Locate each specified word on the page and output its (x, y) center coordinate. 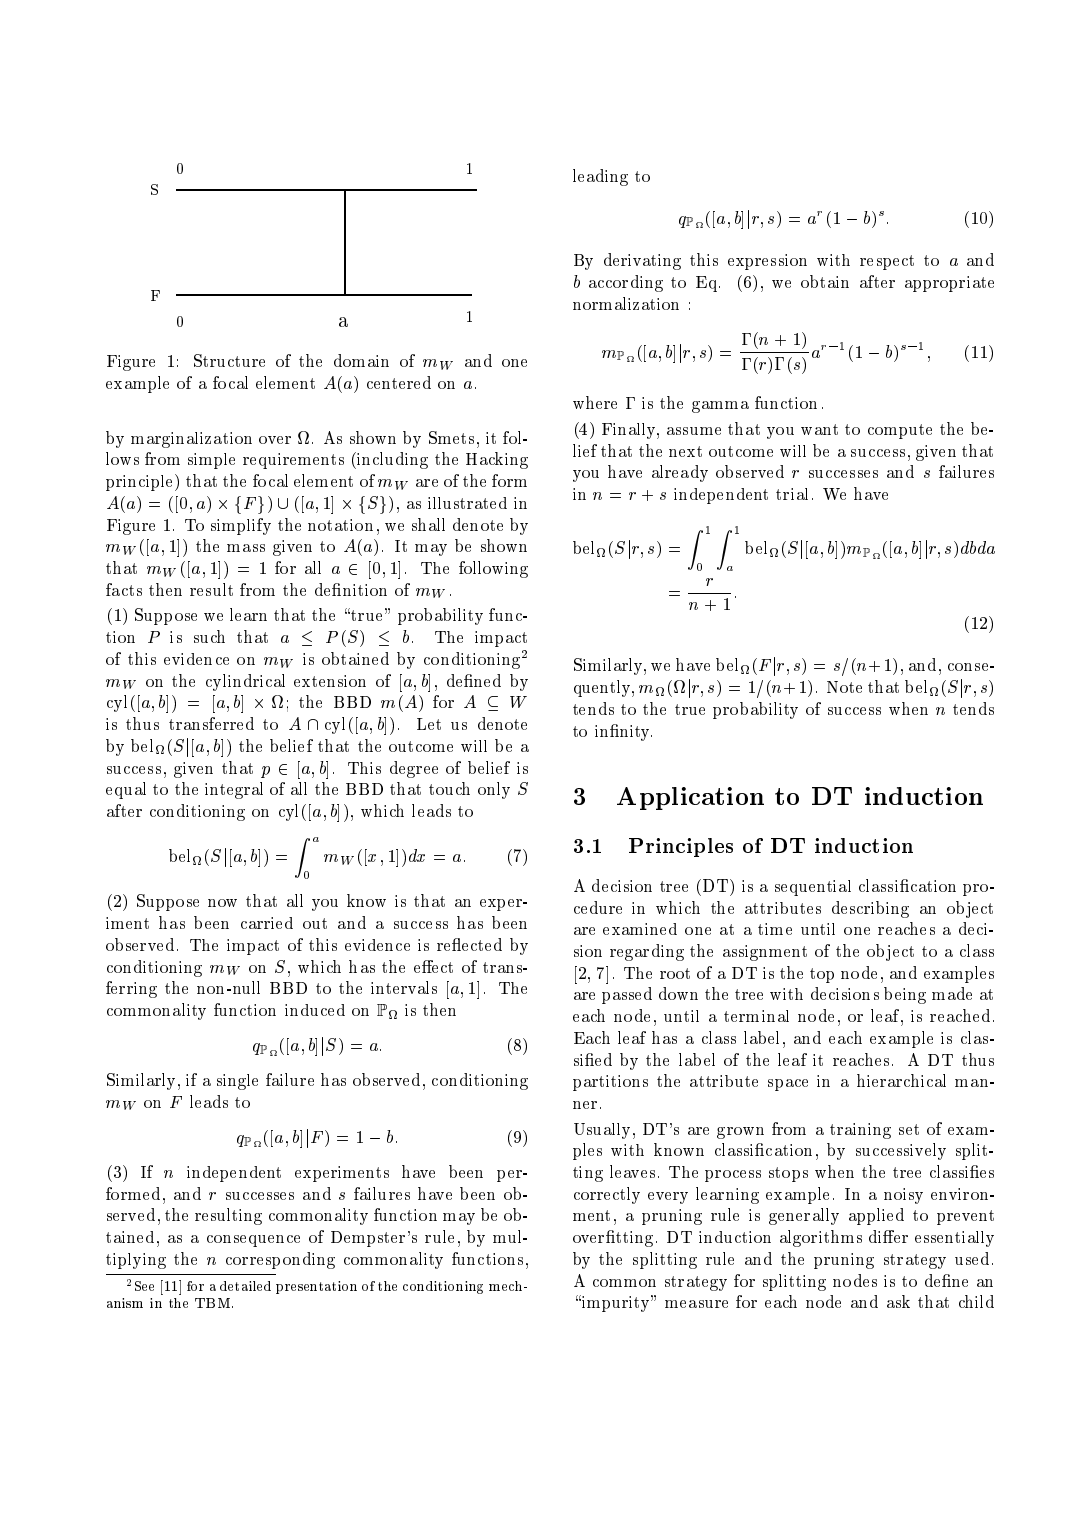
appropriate (949, 284)
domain (361, 360)
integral (234, 790)
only (494, 790)
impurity (616, 1303)
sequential (813, 888)
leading (600, 177)
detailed (245, 1286)
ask (898, 1301)
